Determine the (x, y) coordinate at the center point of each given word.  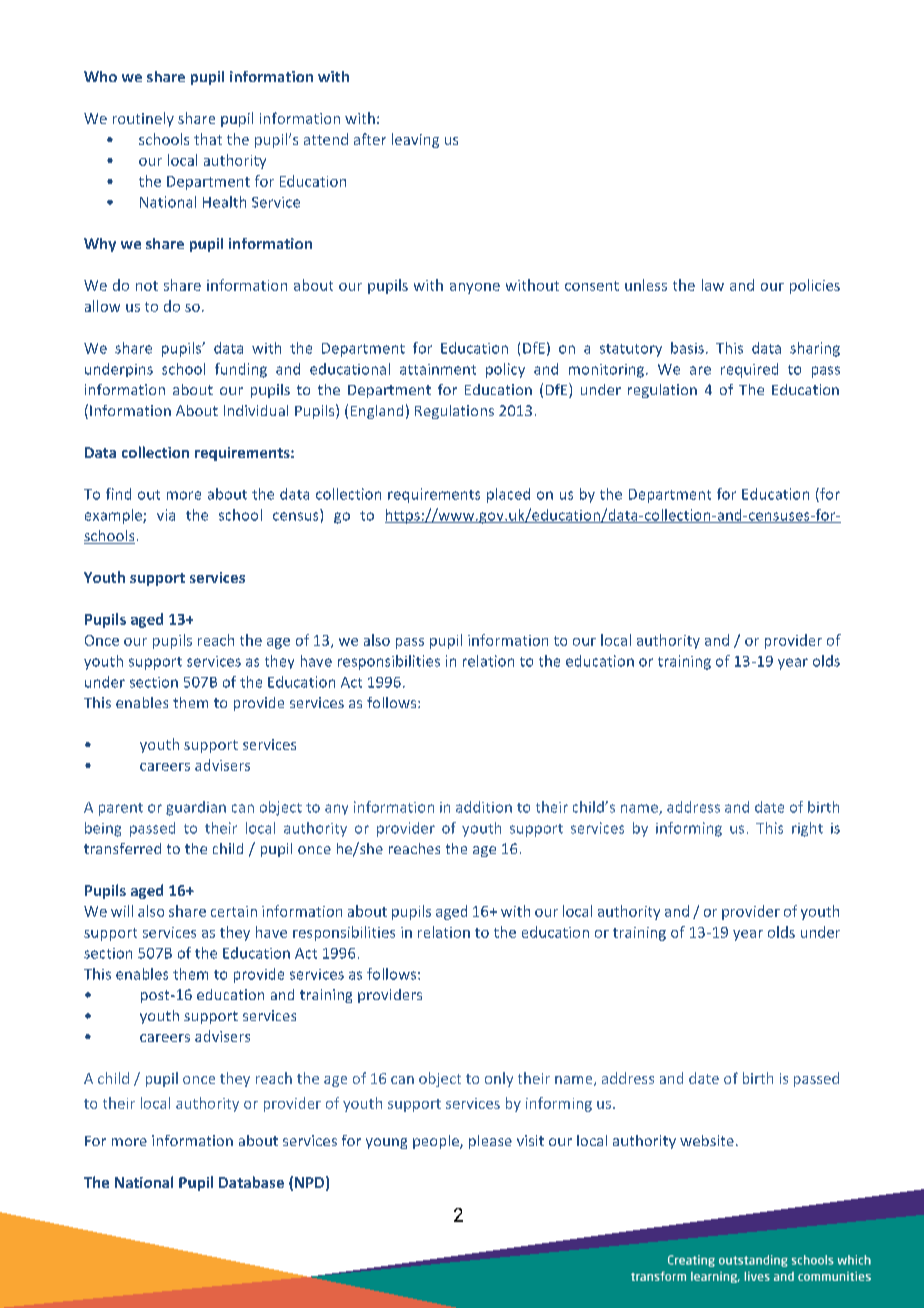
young (386, 1143)
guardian (196, 808)
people (437, 1142)
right (807, 829)
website (707, 1140)
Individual (256, 410)
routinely (143, 119)
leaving (415, 140)
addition (484, 807)
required (749, 370)
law (713, 285)
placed (508, 495)
